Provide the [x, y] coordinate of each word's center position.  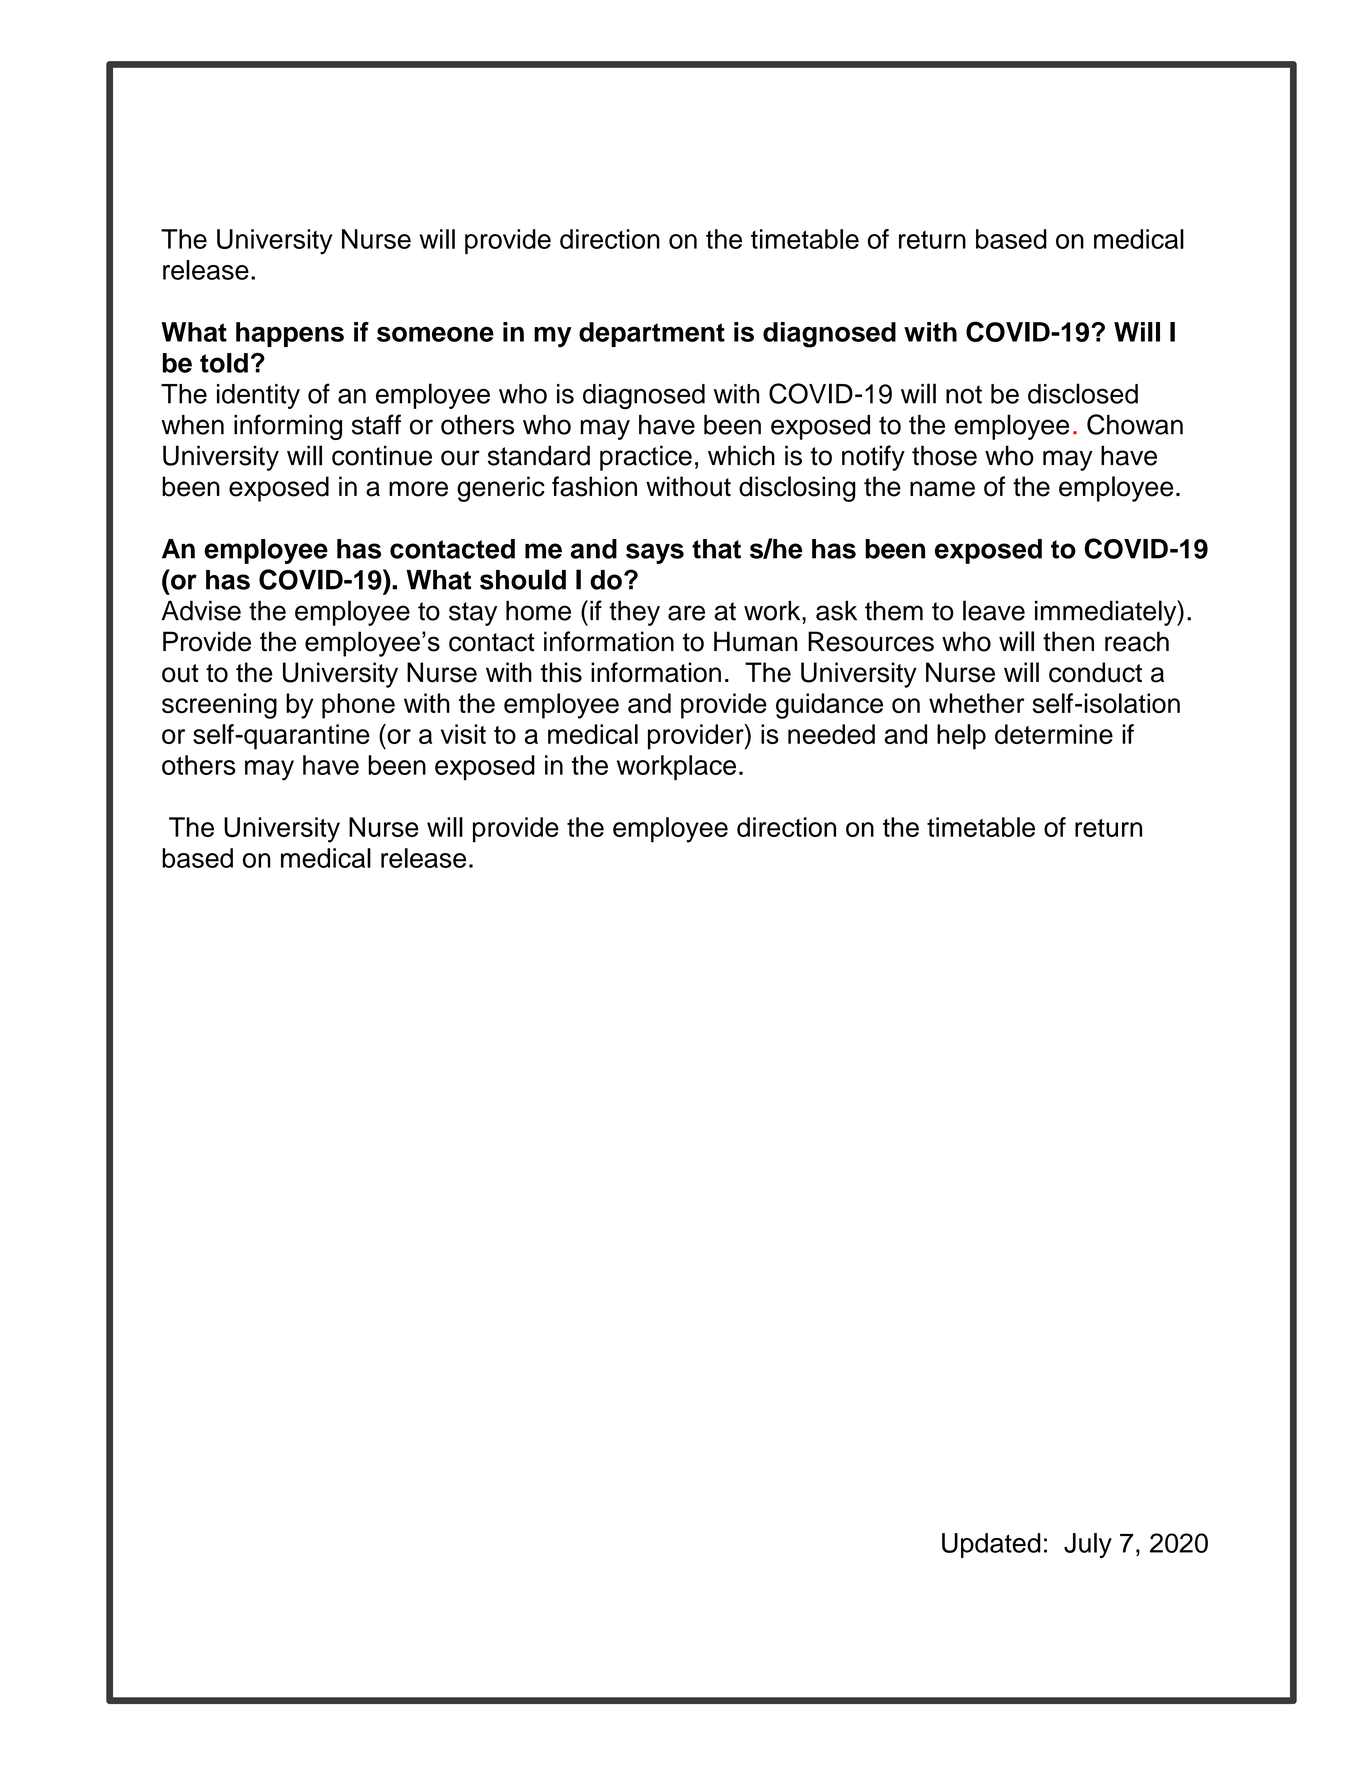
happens [290, 334]
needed [831, 734]
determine [1054, 734]
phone [358, 706]
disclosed [1083, 393]
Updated [991, 1545]
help [961, 737]
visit [463, 734]
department [652, 334]
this [561, 672]
